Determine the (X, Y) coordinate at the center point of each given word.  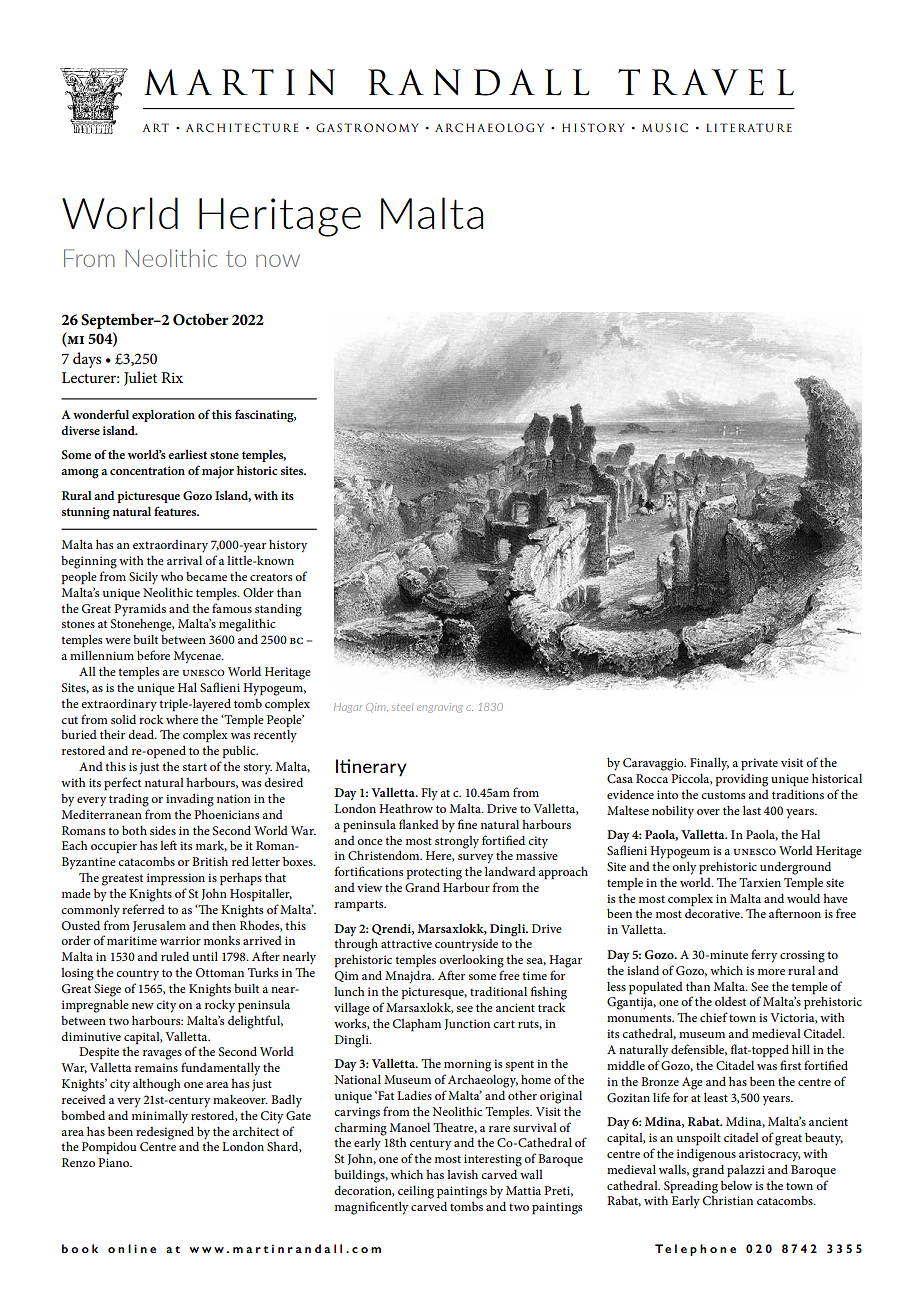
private (759, 764)
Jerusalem (159, 926)
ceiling (416, 1192)
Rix (172, 377)
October (201, 319)
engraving (439, 708)
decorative (713, 913)
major (218, 472)
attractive (406, 943)
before (153, 655)
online (132, 1248)
